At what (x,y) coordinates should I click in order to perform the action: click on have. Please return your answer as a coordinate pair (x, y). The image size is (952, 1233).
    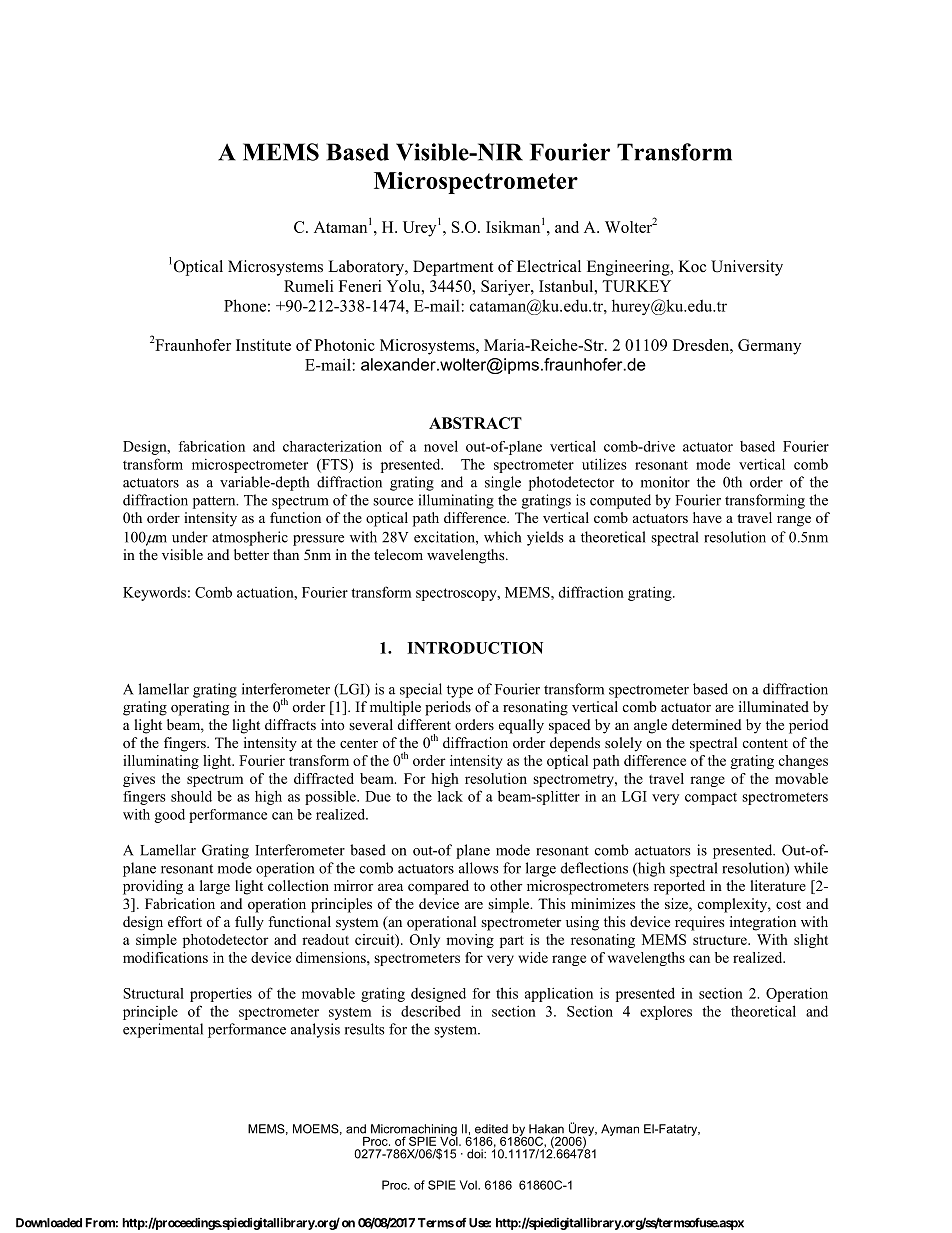
    Looking at the image, I should click on (707, 517).
